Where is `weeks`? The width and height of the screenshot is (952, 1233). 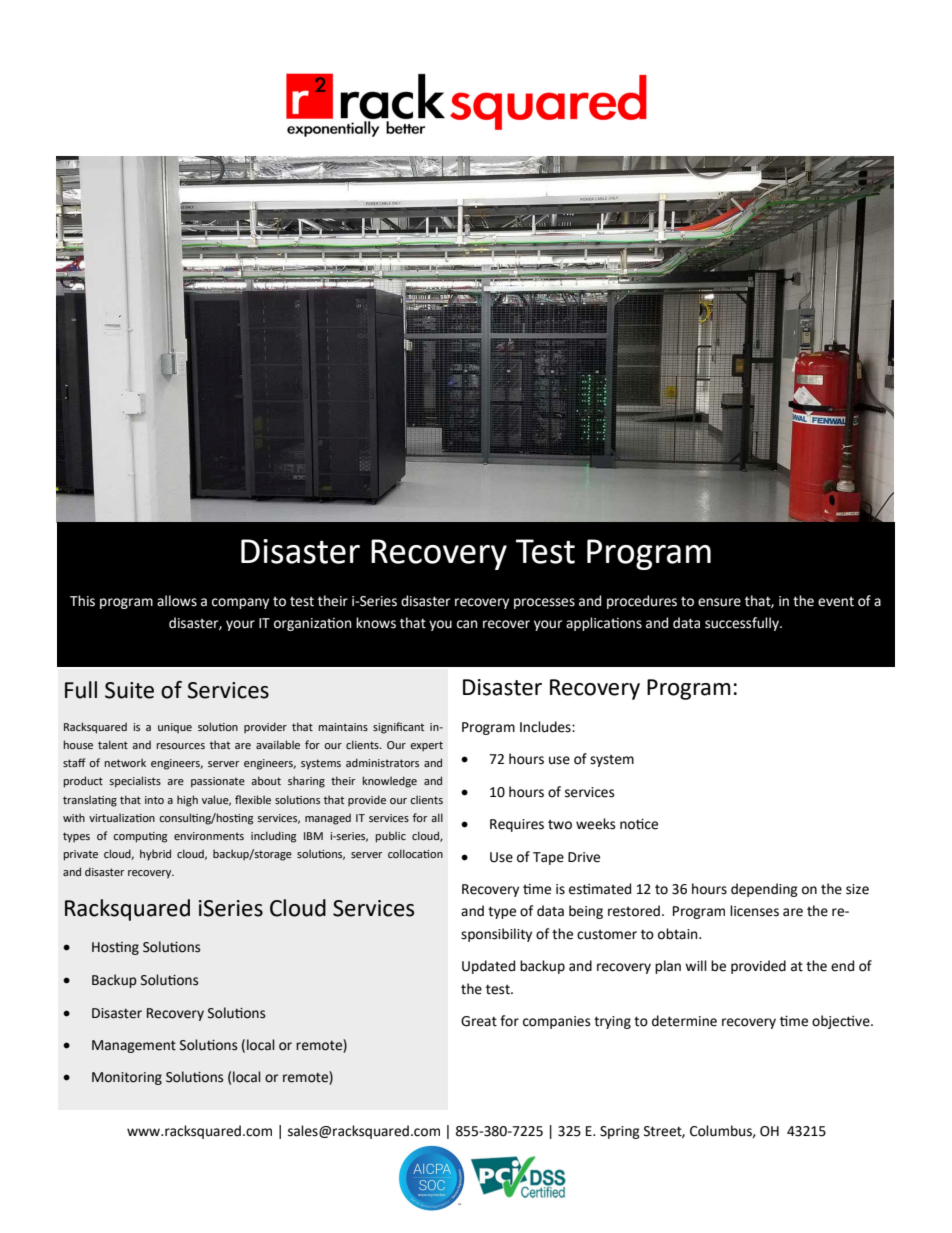 weeks is located at coordinates (595, 824).
